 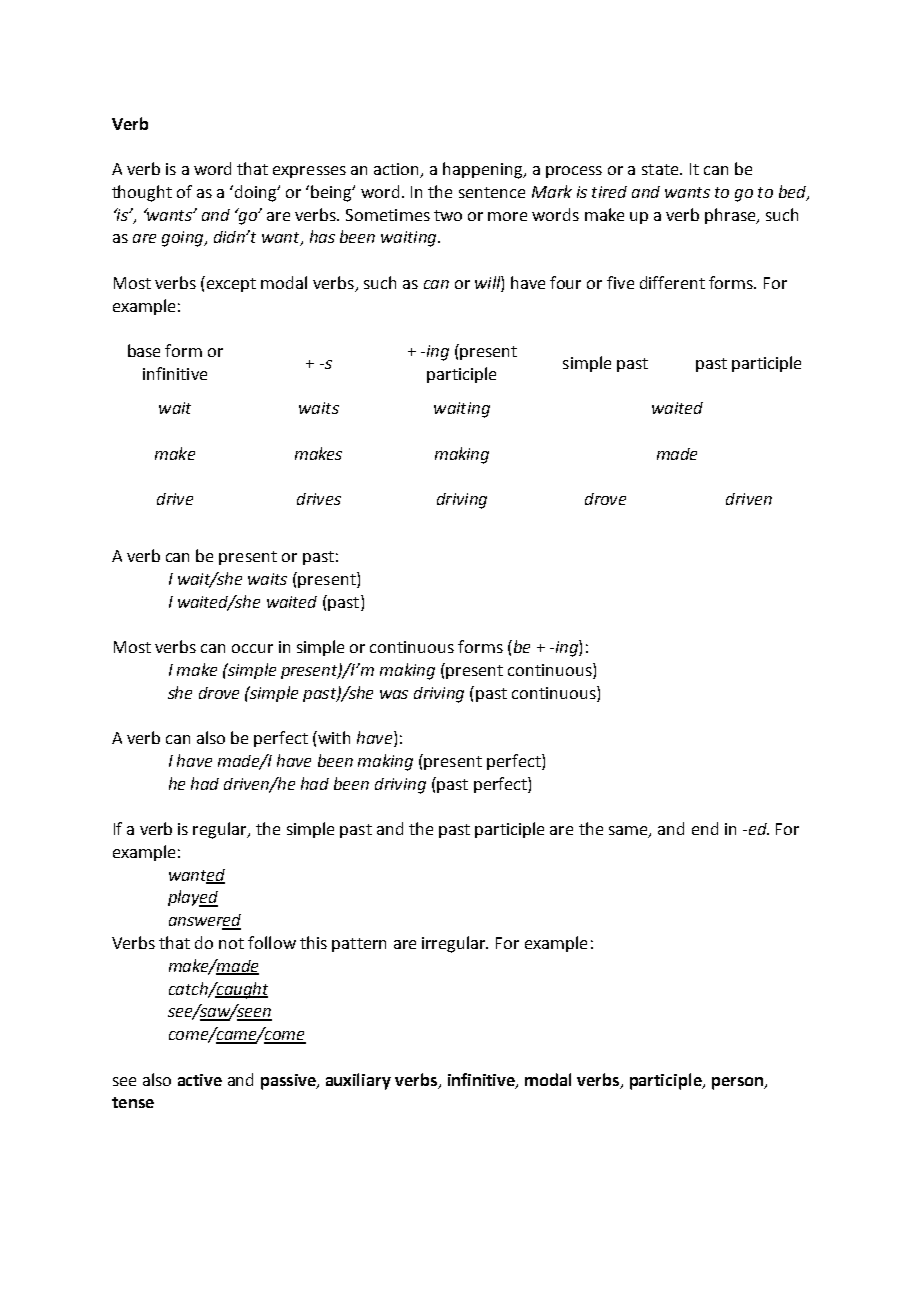 I want to click on base, so click(x=144, y=350).
